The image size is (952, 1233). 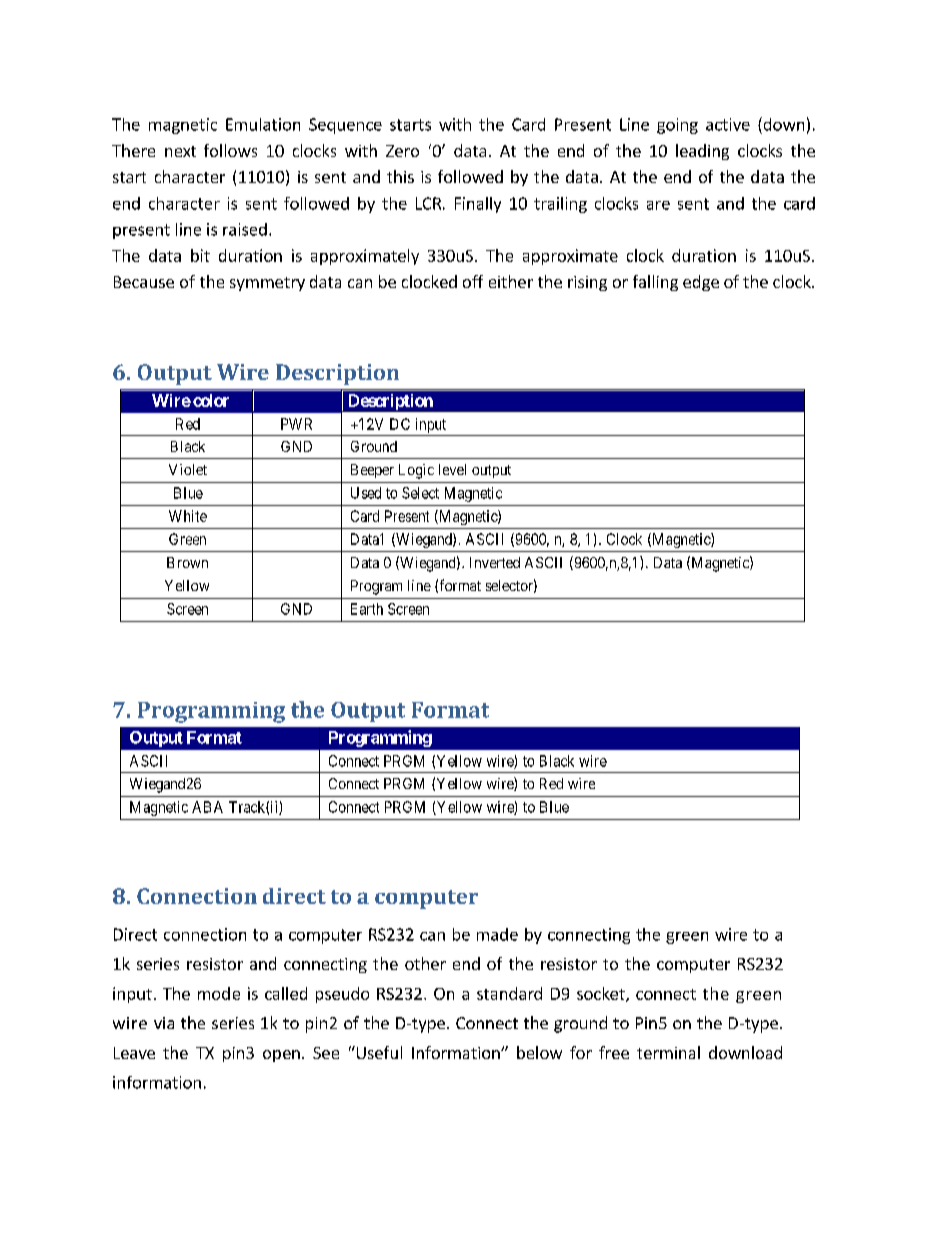 What do you see at coordinates (378, 1052) in the screenshot?
I see `Useful` at bounding box center [378, 1052].
